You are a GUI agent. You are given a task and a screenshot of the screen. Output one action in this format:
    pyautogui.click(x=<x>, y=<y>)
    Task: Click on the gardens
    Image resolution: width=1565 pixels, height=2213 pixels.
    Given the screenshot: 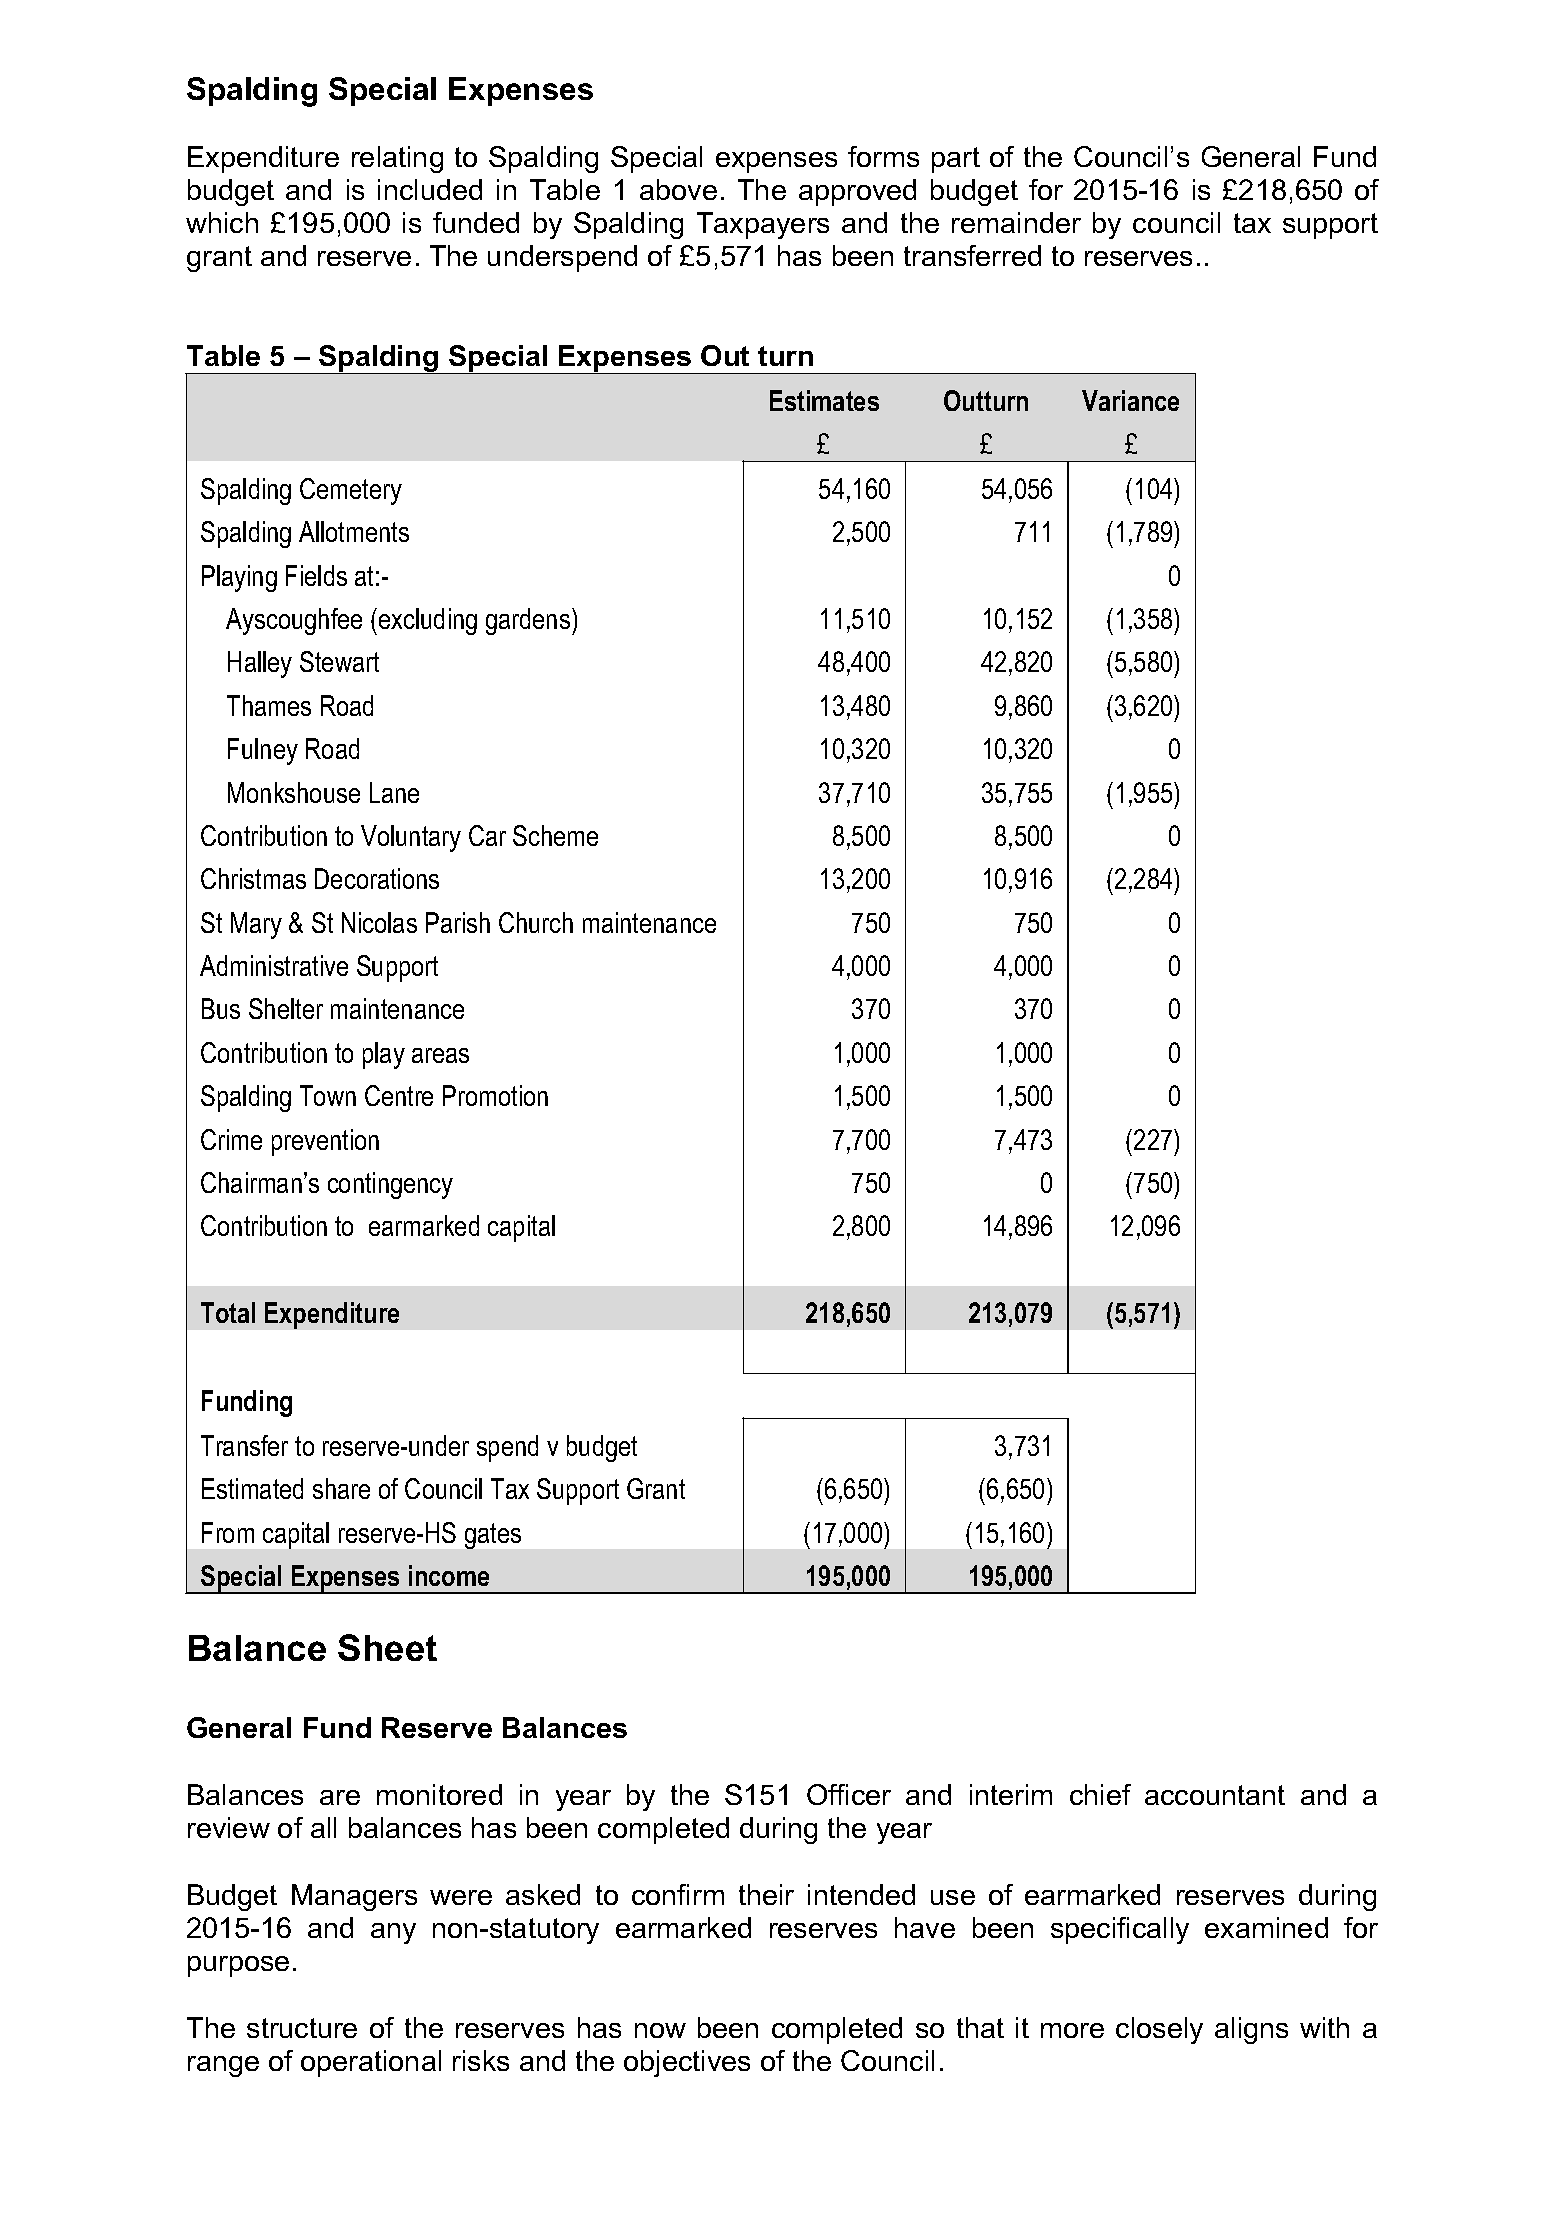 What is the action you would take?
    pyautogui.click(x=529, y=621)
